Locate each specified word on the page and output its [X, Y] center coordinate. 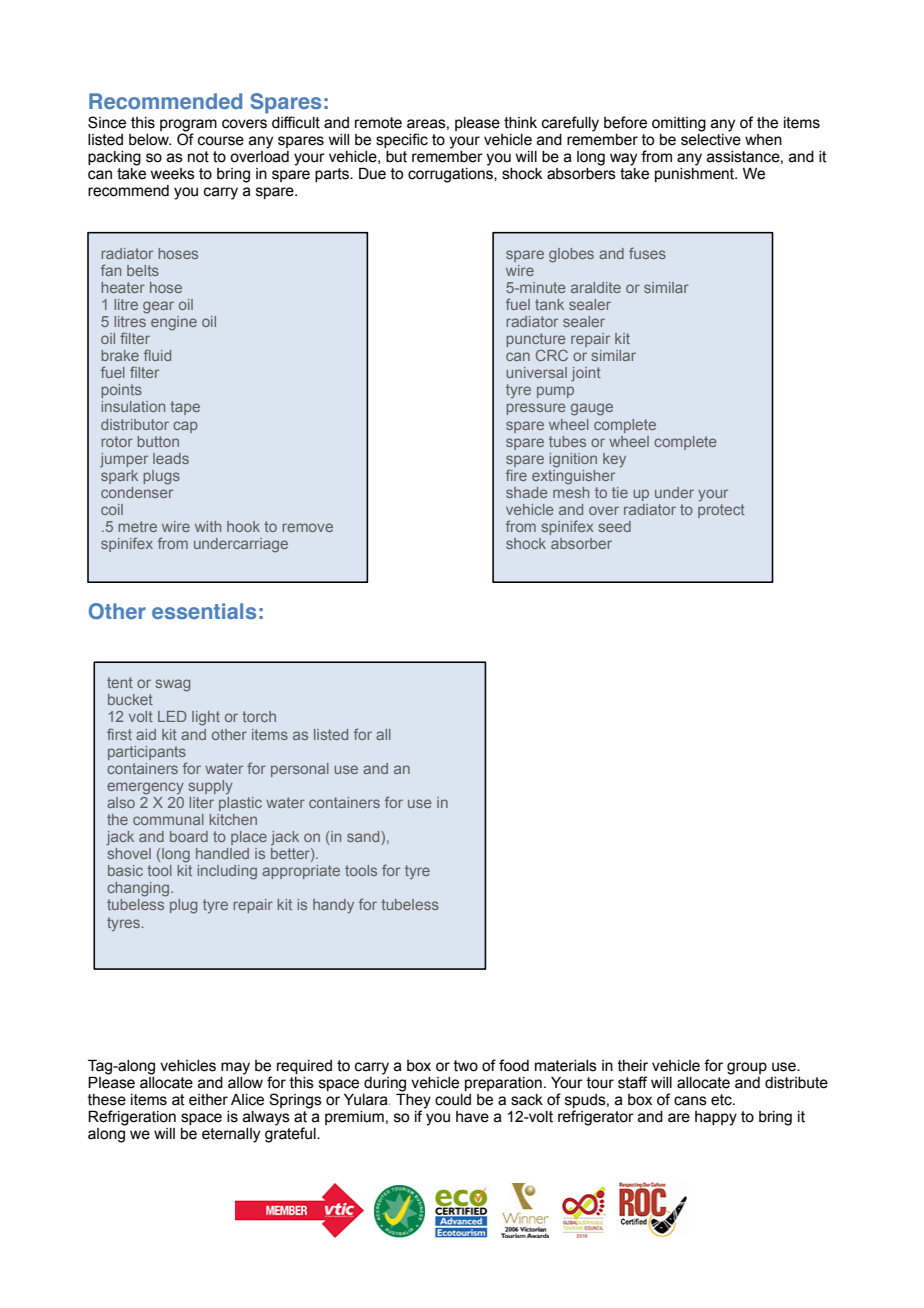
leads [171, 458]
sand [364, 838]
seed [615, 526]
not [198, 157]
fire [516, 475]
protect [721, 511]
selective [711, 138]
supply [211, 787]
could [453, 1100]
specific [402, 140]
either [208, 1100]
